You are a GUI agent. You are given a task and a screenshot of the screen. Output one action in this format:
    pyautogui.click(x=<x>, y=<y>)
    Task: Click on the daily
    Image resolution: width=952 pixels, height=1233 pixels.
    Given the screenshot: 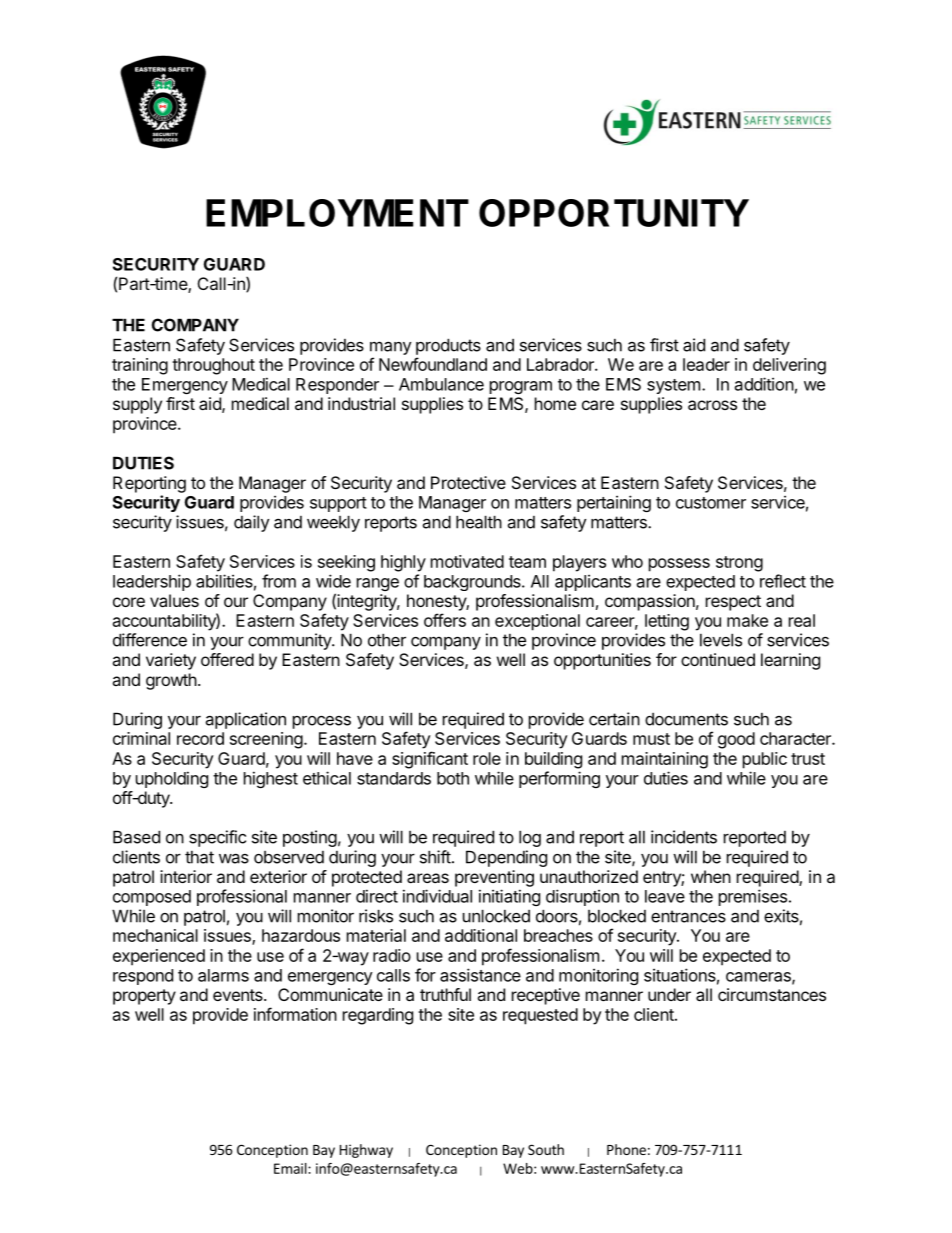 What is the action you would take?
    pyautogui.click(x=251, y=523)
